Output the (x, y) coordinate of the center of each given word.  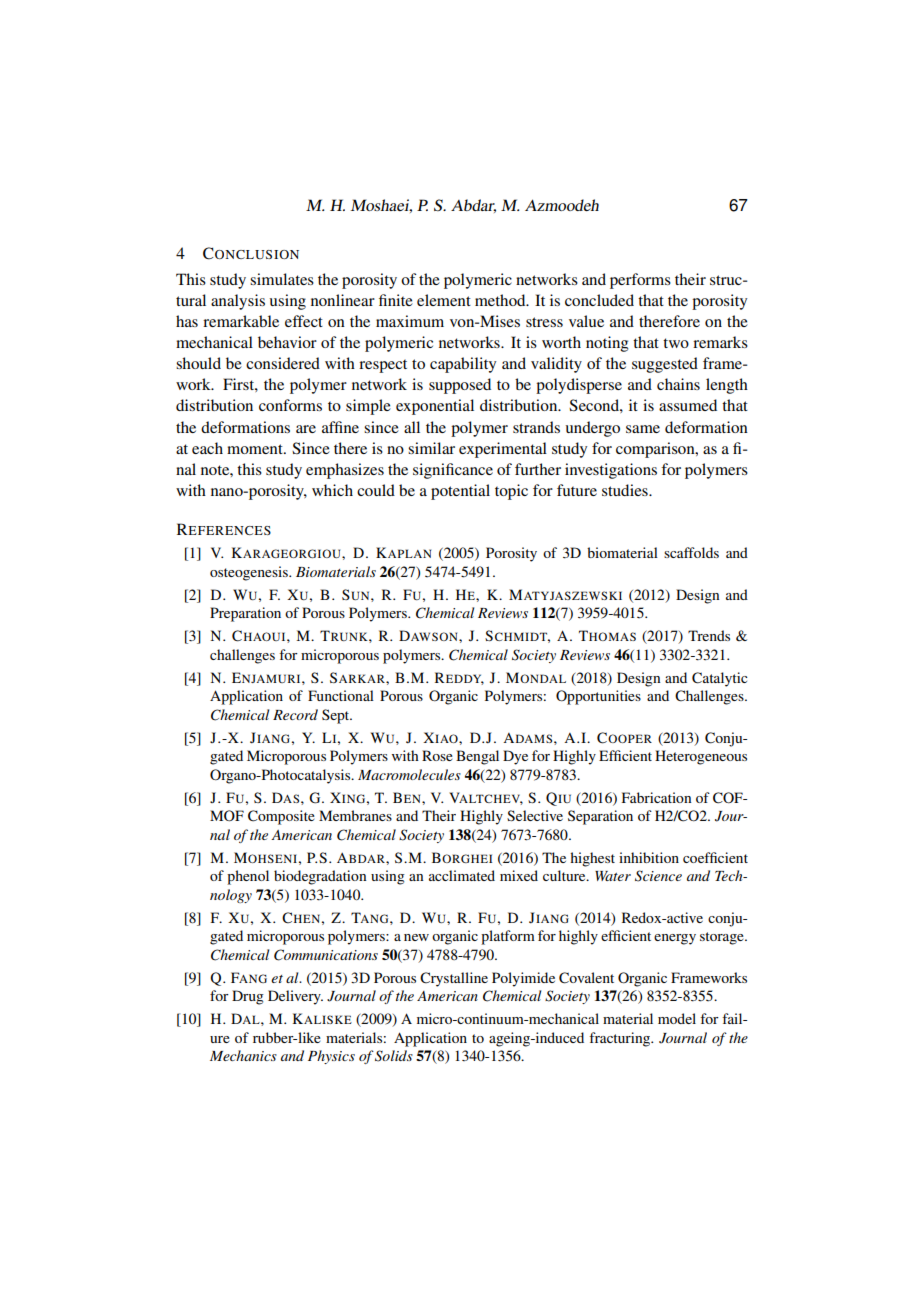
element (444, 300)
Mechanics (243, 1055)
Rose (437, 755)
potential (460, 492)
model (677, 1018)
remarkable (241, 321)
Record (295, 714)
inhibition (649, 857)
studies (626, 490)
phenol (248, 877)
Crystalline (454, 979)
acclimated (462, 875)
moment (256, 449)
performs (640, 281)
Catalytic (720, 679)
